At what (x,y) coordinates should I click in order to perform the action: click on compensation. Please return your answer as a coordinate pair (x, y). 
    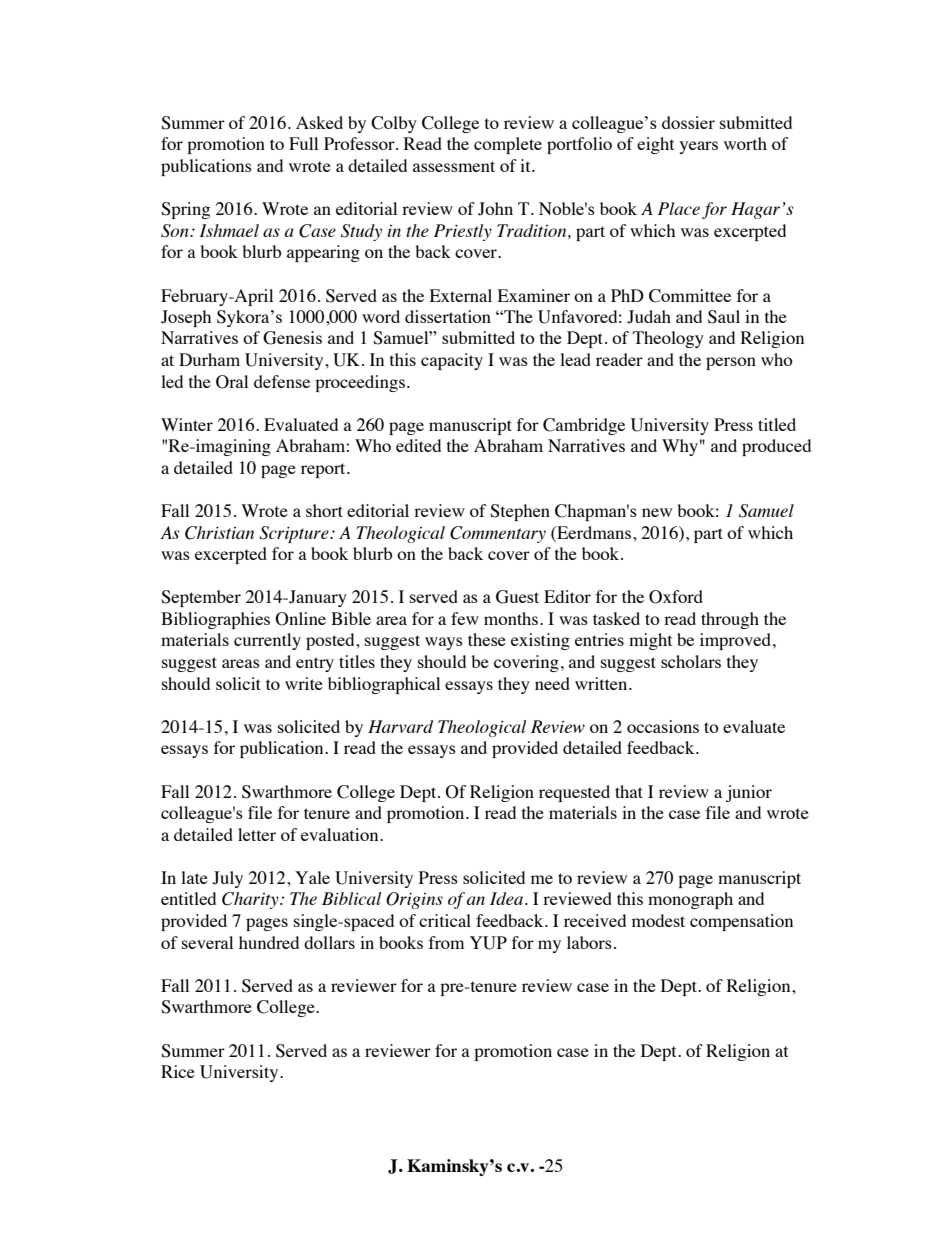
    Looking at the image, I should click on (741, 922).
